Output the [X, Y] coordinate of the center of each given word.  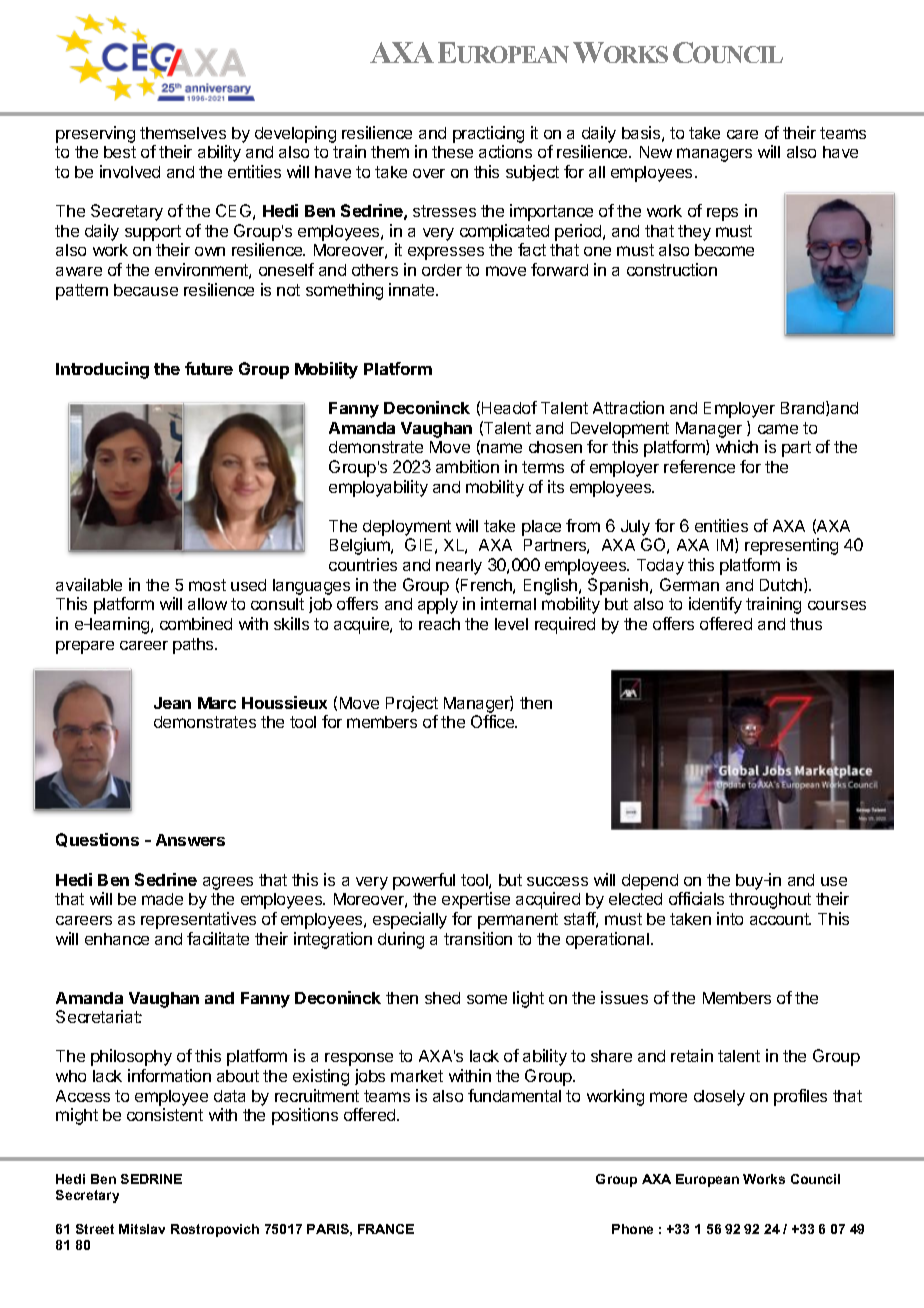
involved [130, 171]
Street [95, 1229]
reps [722, 214]
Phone [632, 1229]
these [452, 152]
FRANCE [386, 1229]
